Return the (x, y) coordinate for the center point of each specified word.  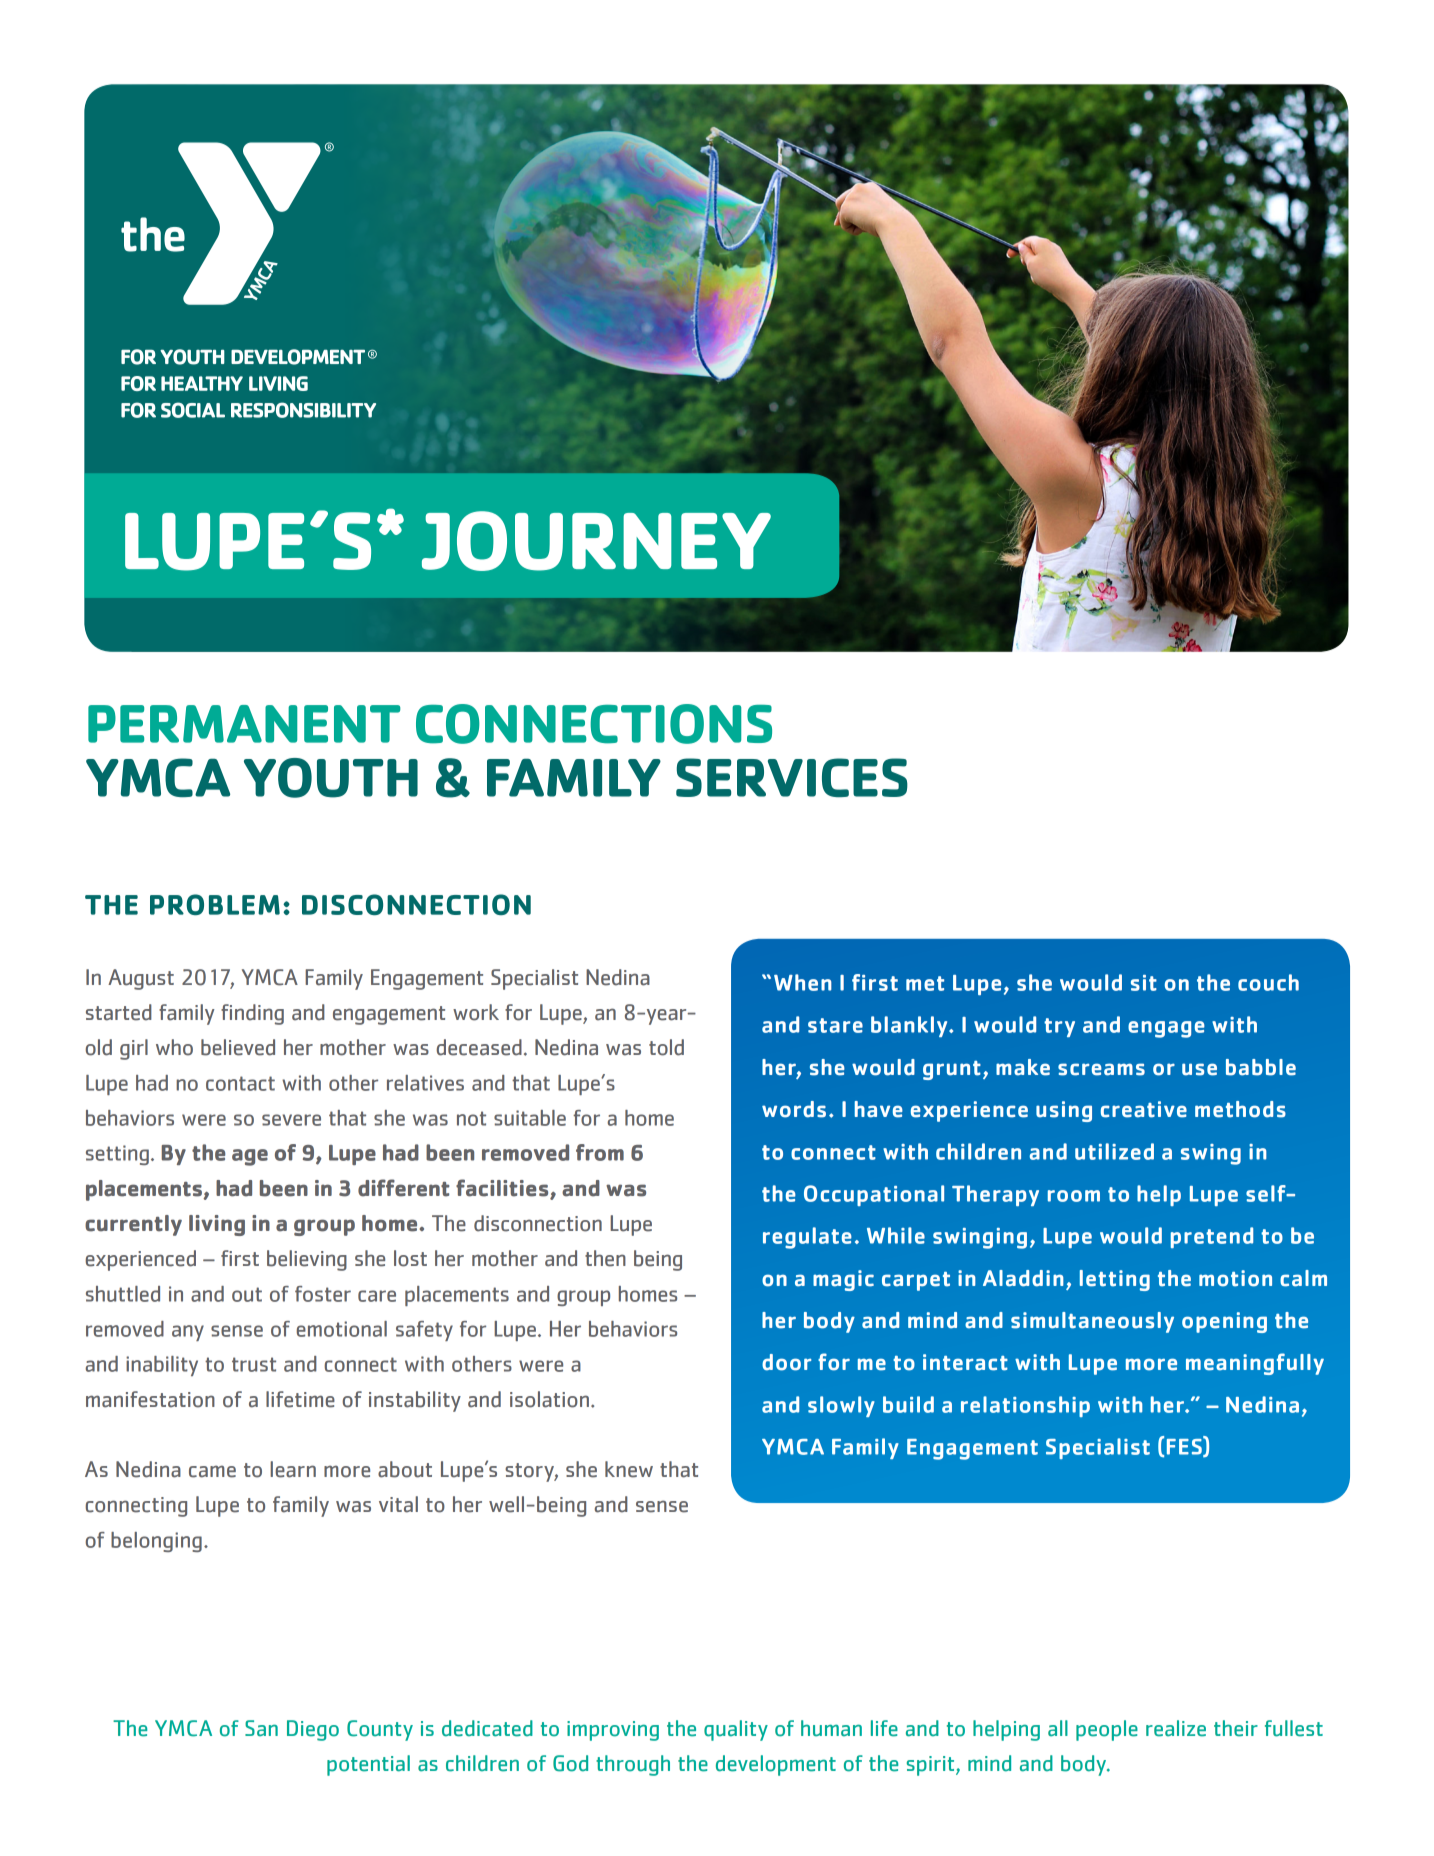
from (600, 1152)
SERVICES (792, 777)
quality (736, 1730)
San (261, 1728)
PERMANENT (244, 724)
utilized (1114, 1151)
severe (291, 1120)
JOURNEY (596, 541)
